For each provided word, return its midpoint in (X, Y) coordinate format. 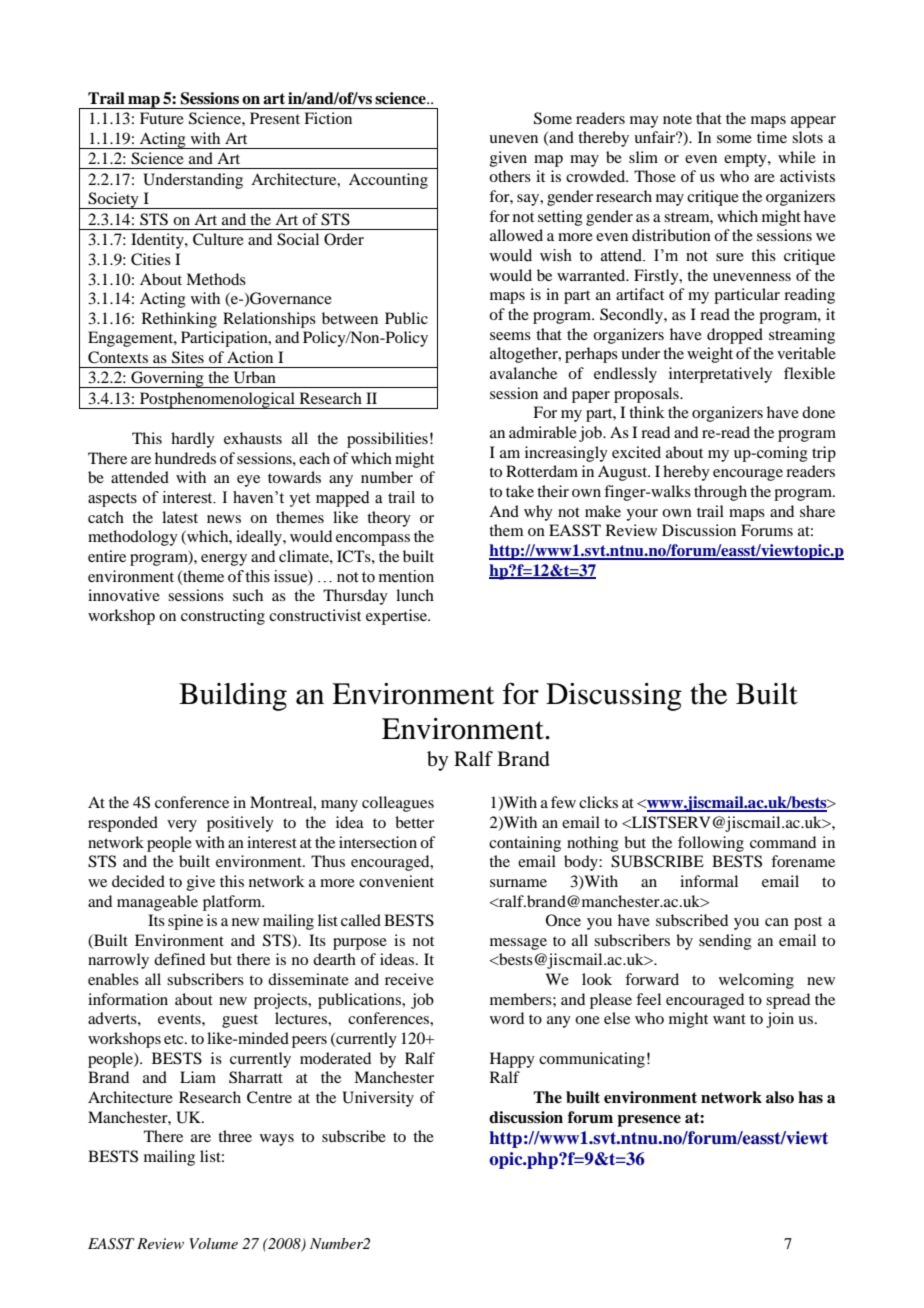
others (510, 176)
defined (179, 959)
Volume (214, 1243)
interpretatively (720, 375)
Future (162, 118)
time (772, 137)
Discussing (614, 697)
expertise (397, 617)
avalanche (523, 373)
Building (233, 697)
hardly (193, 440)
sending (725, 942)
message (518, 944)
